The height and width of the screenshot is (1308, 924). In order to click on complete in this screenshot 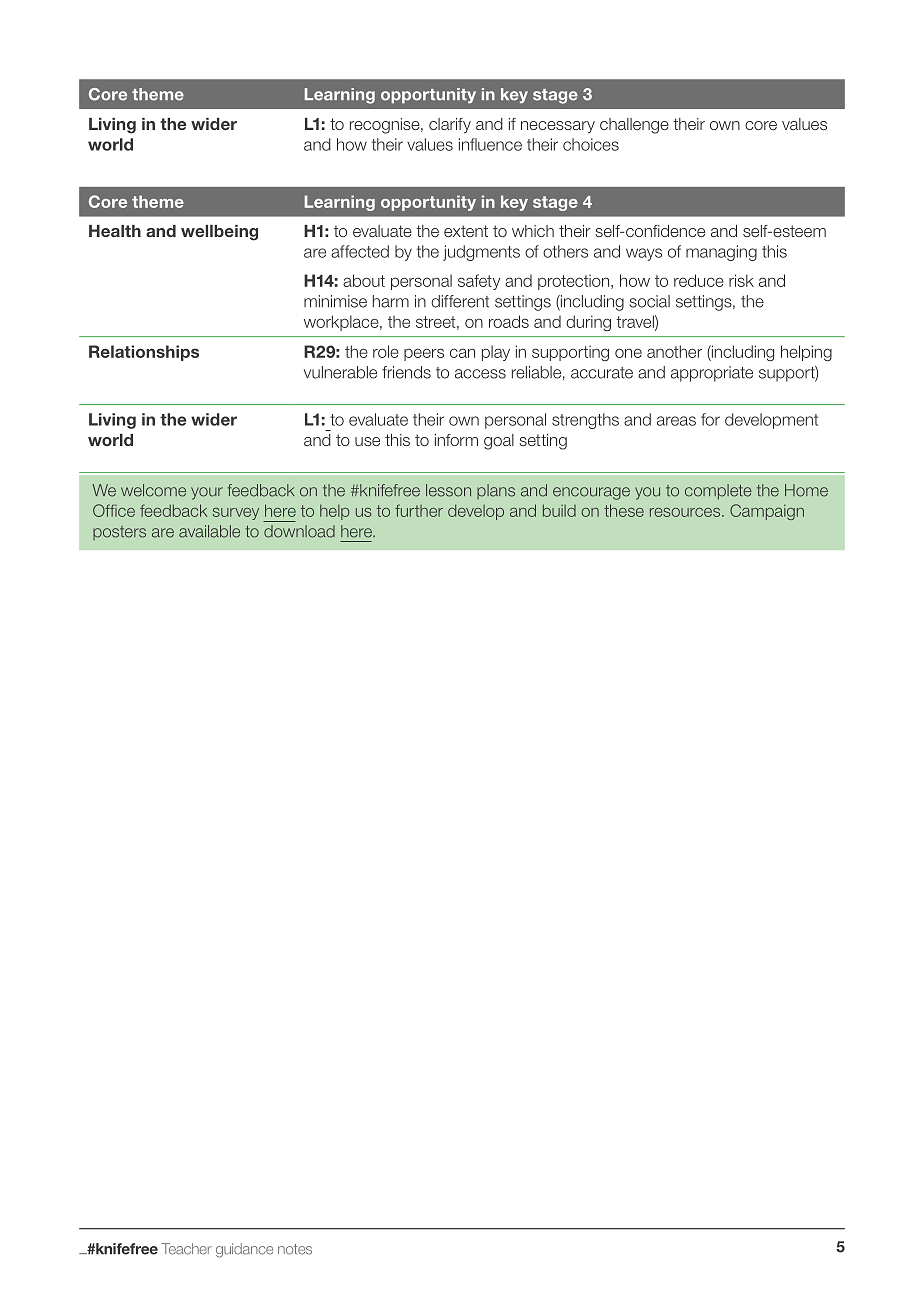, I will do `click(718, 492)`.
